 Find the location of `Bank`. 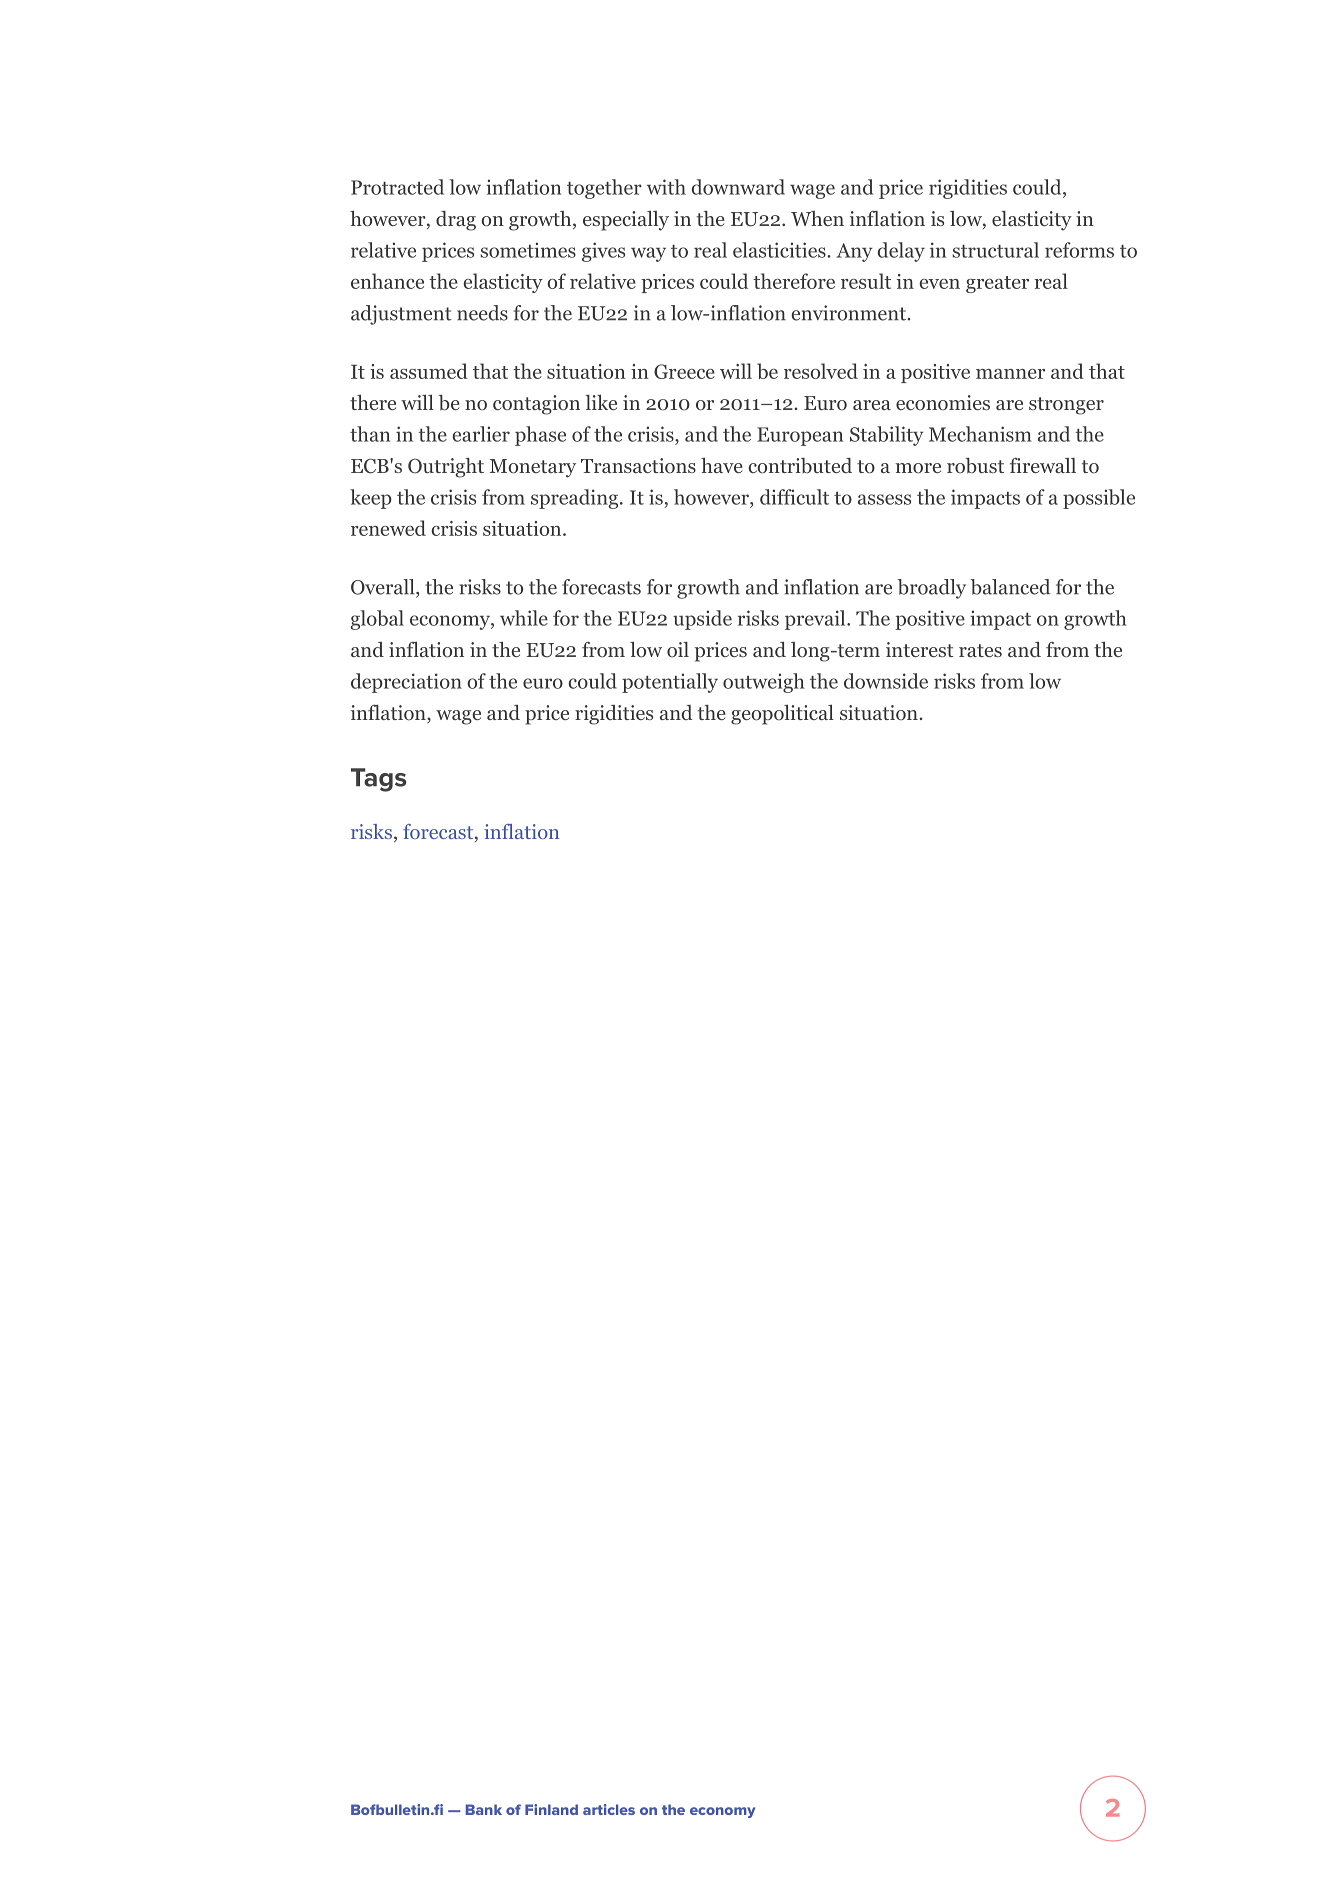

Bank is located at coordinates (484, 1809).
